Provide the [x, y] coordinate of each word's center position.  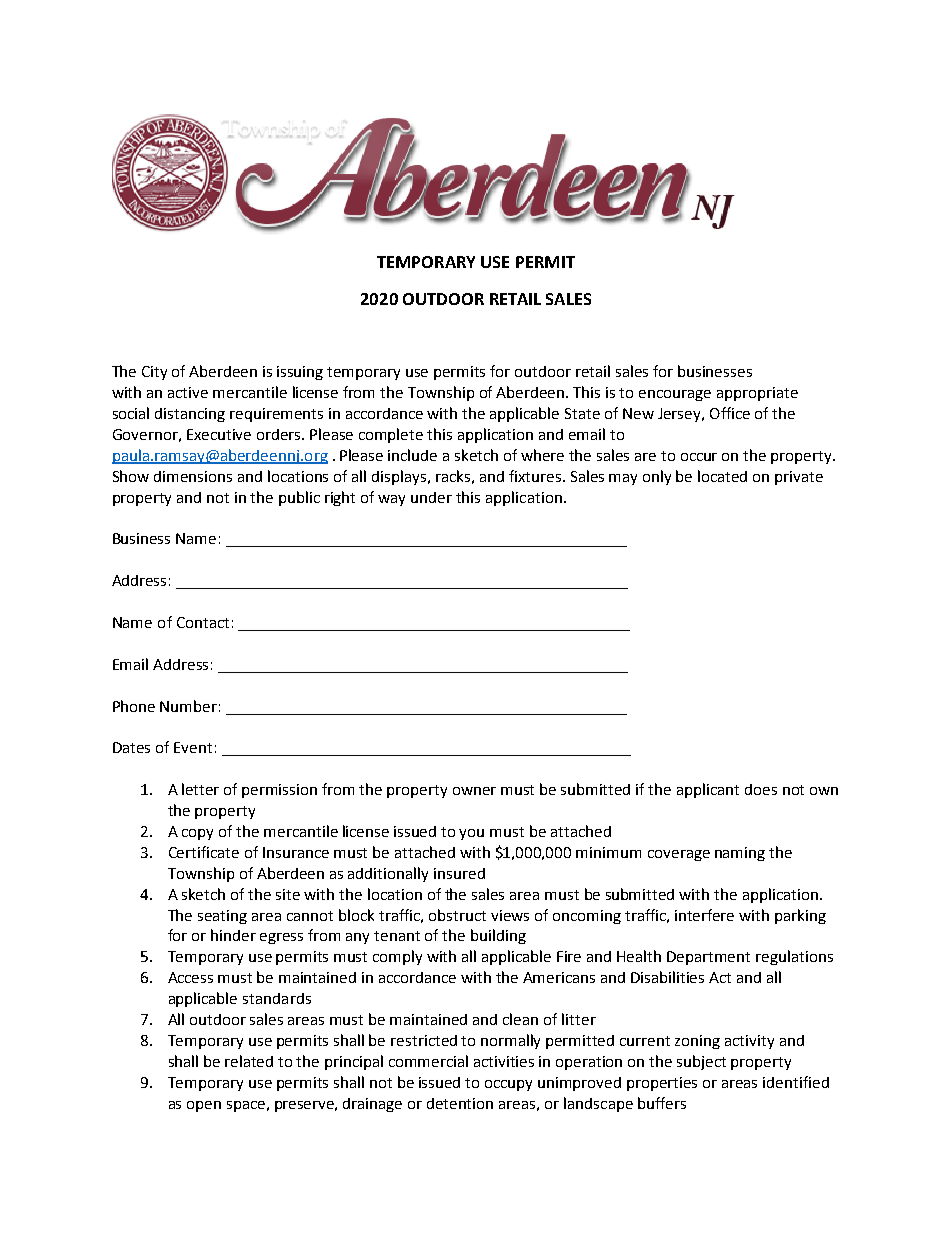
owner [474, 791]
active [188, 392]
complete [391, 435]
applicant [708, 790]
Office [730, 413]
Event [193, 747]
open [204, 1106]
